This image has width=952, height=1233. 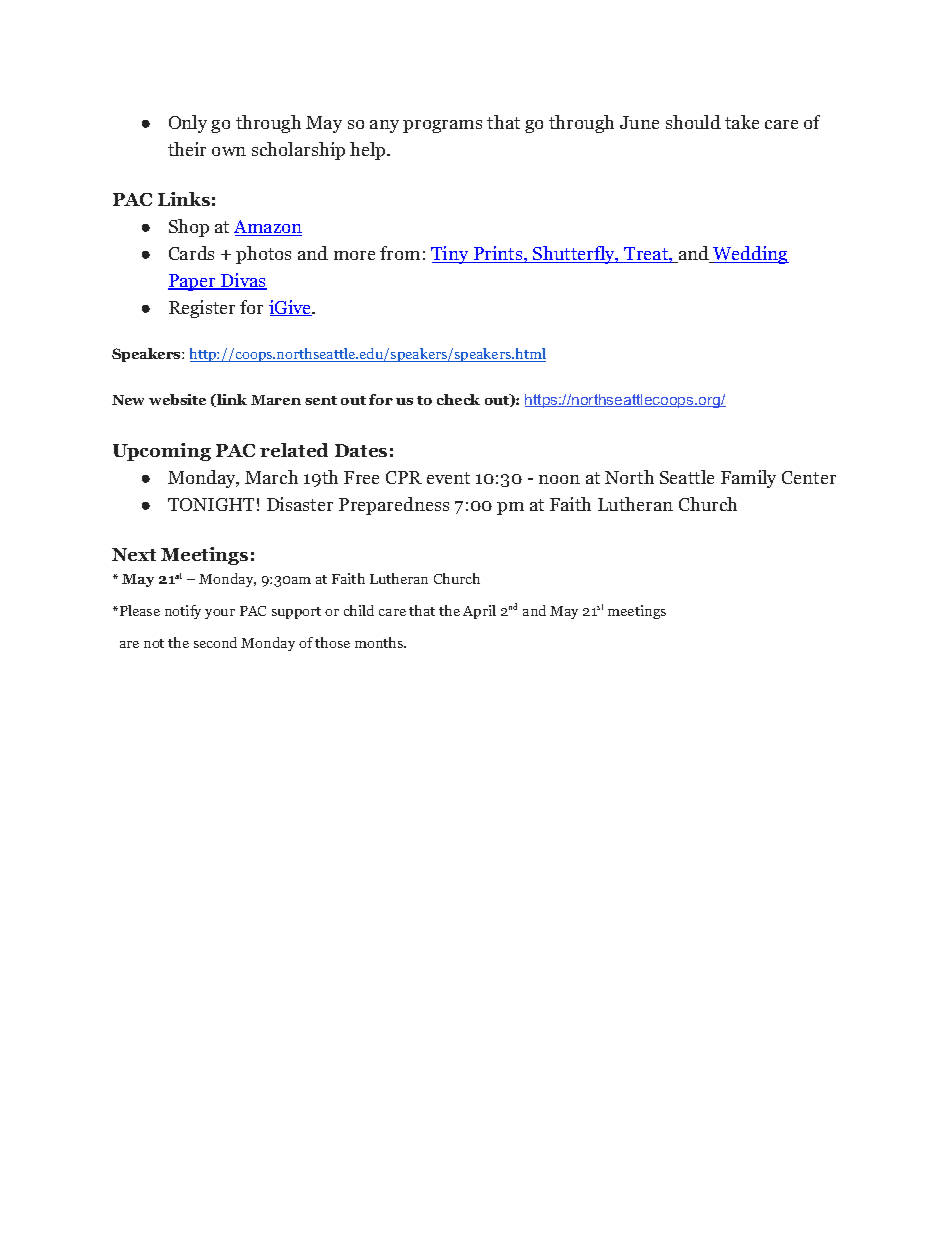 I want to click on take, so click(x=742, y=122).
